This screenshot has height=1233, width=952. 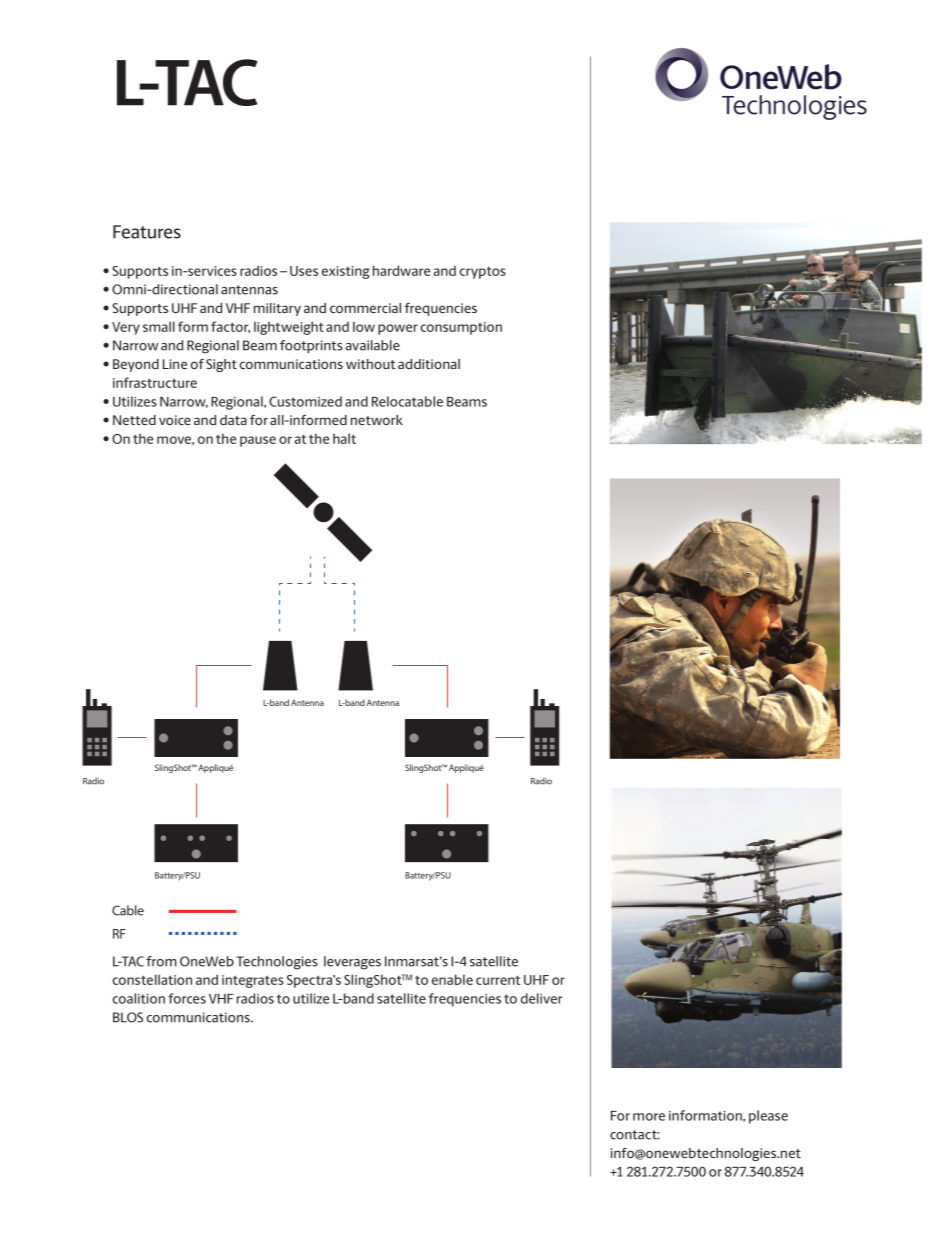 What do you see at coordinates (498, 980) in the screenshot?
I see `current` at bounding box center [498, 980].
